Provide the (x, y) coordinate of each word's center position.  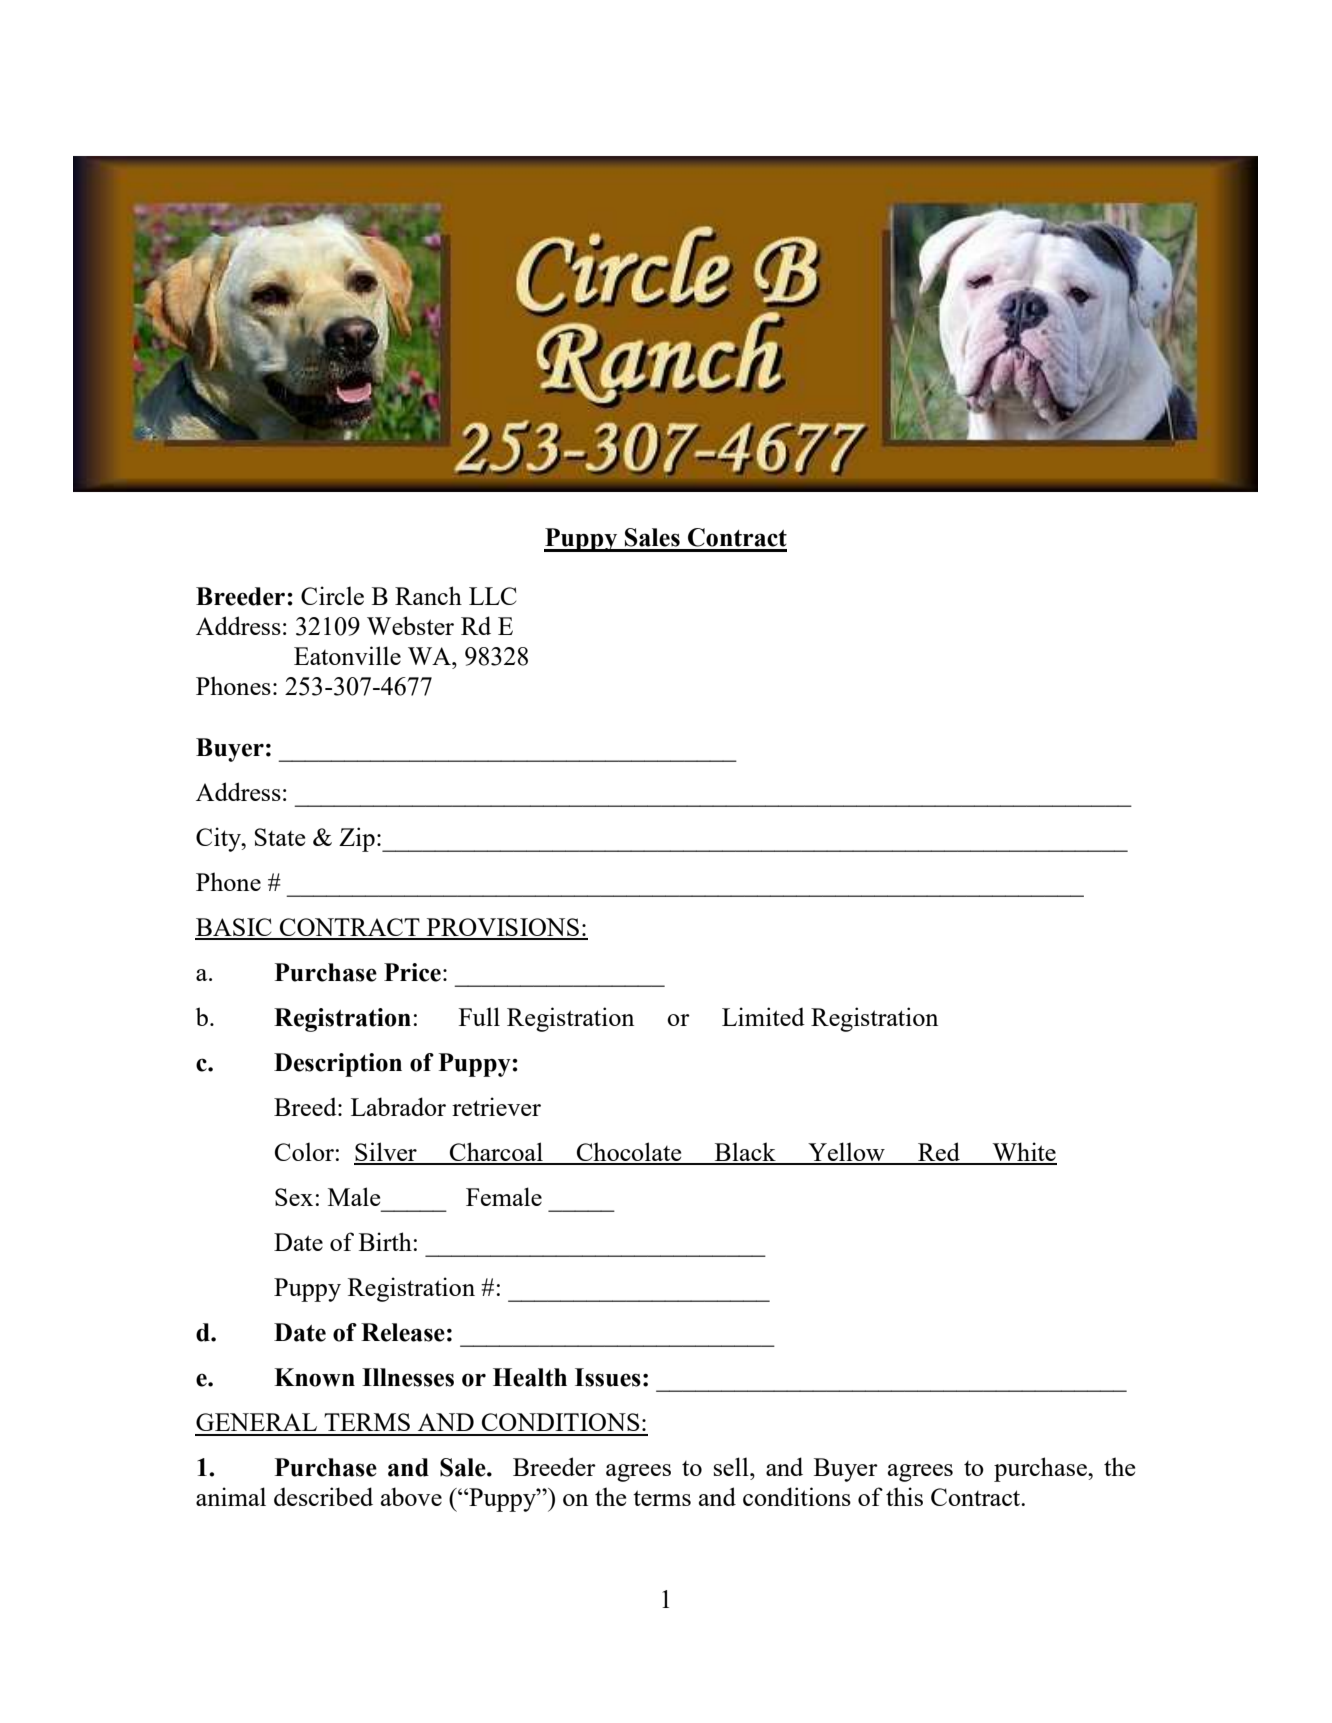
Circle (332, 595)
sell (732, 1466)
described (323, 1496)
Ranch (428, 595)
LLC (492, 596)
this (904, 1496)
